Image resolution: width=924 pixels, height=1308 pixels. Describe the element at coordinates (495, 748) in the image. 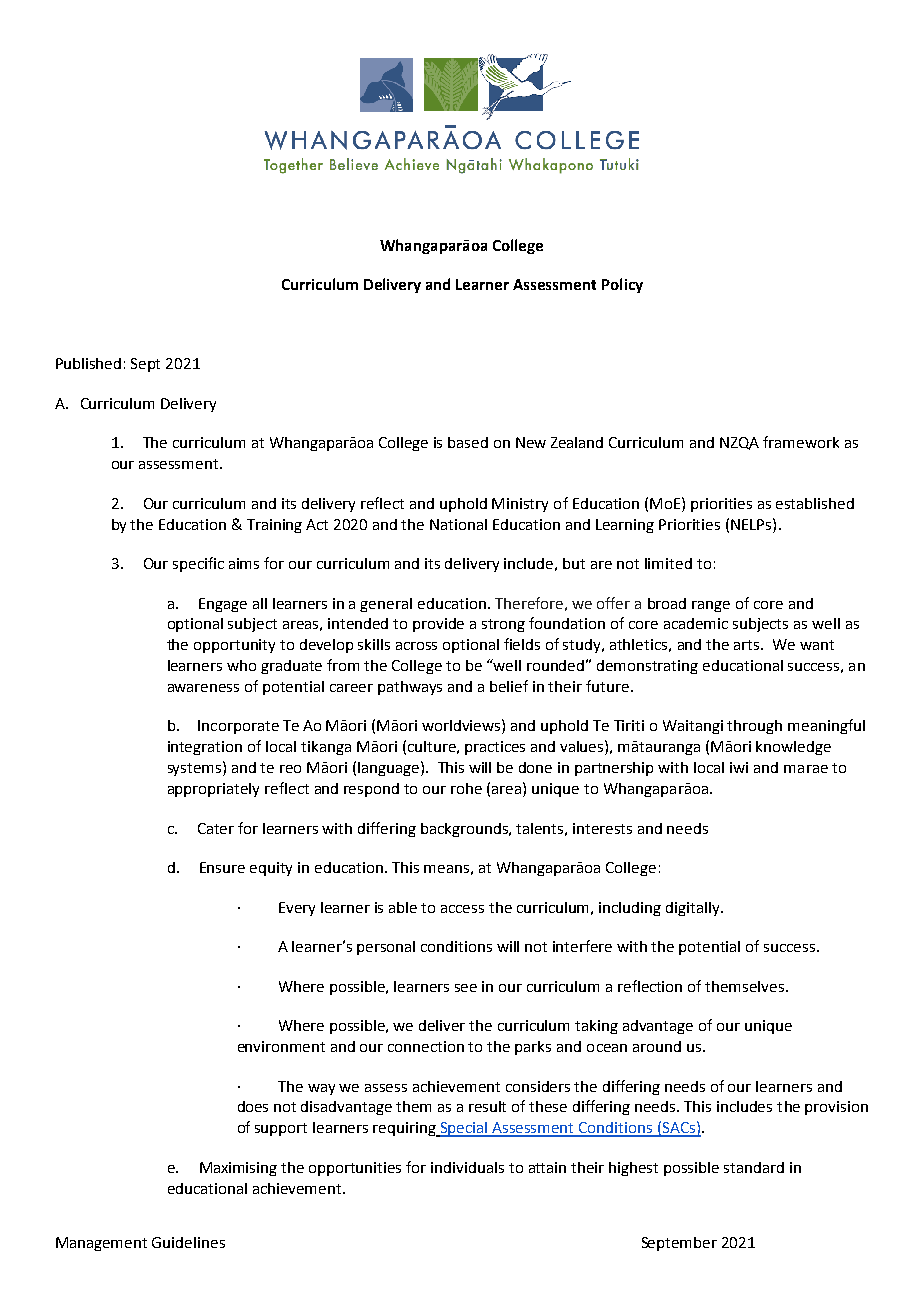

I see `practices` at that location.
